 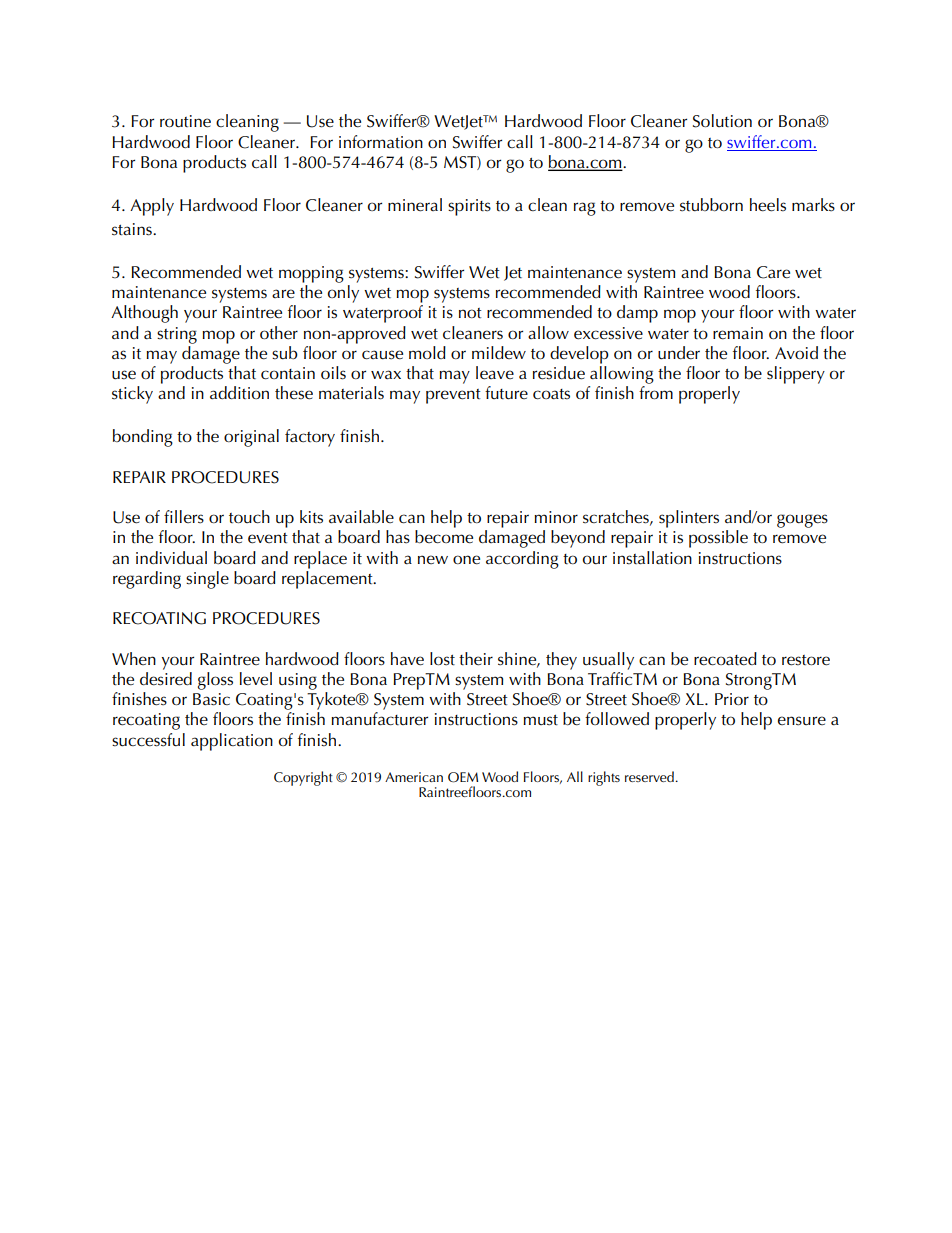 I want to click on routine, so click(x=185, y=121).
